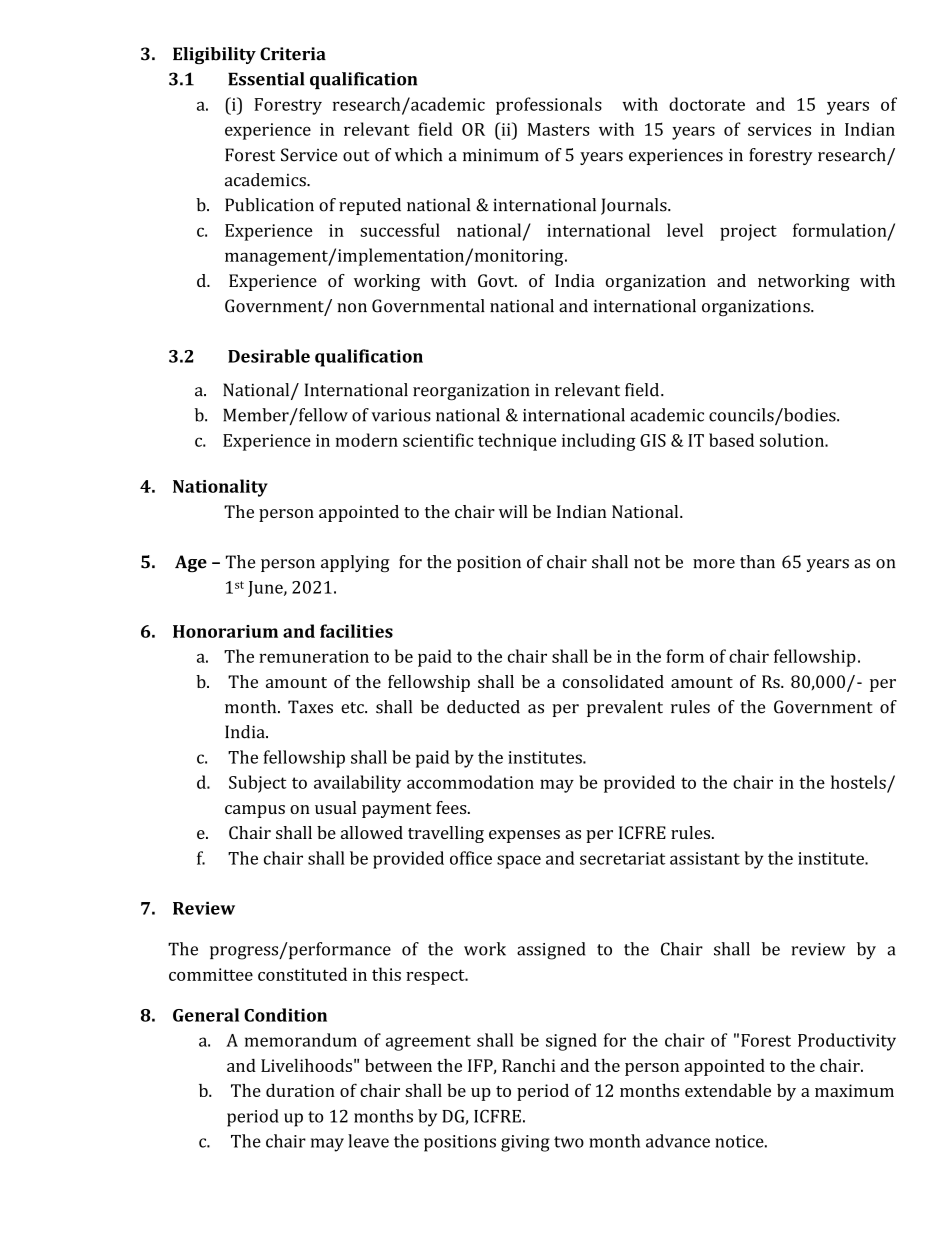 Image resolution: width=952 pixels, height=1233 pixels. Describe the element at coordinates (258, 784) in the page. I see `Subject` at that location.
